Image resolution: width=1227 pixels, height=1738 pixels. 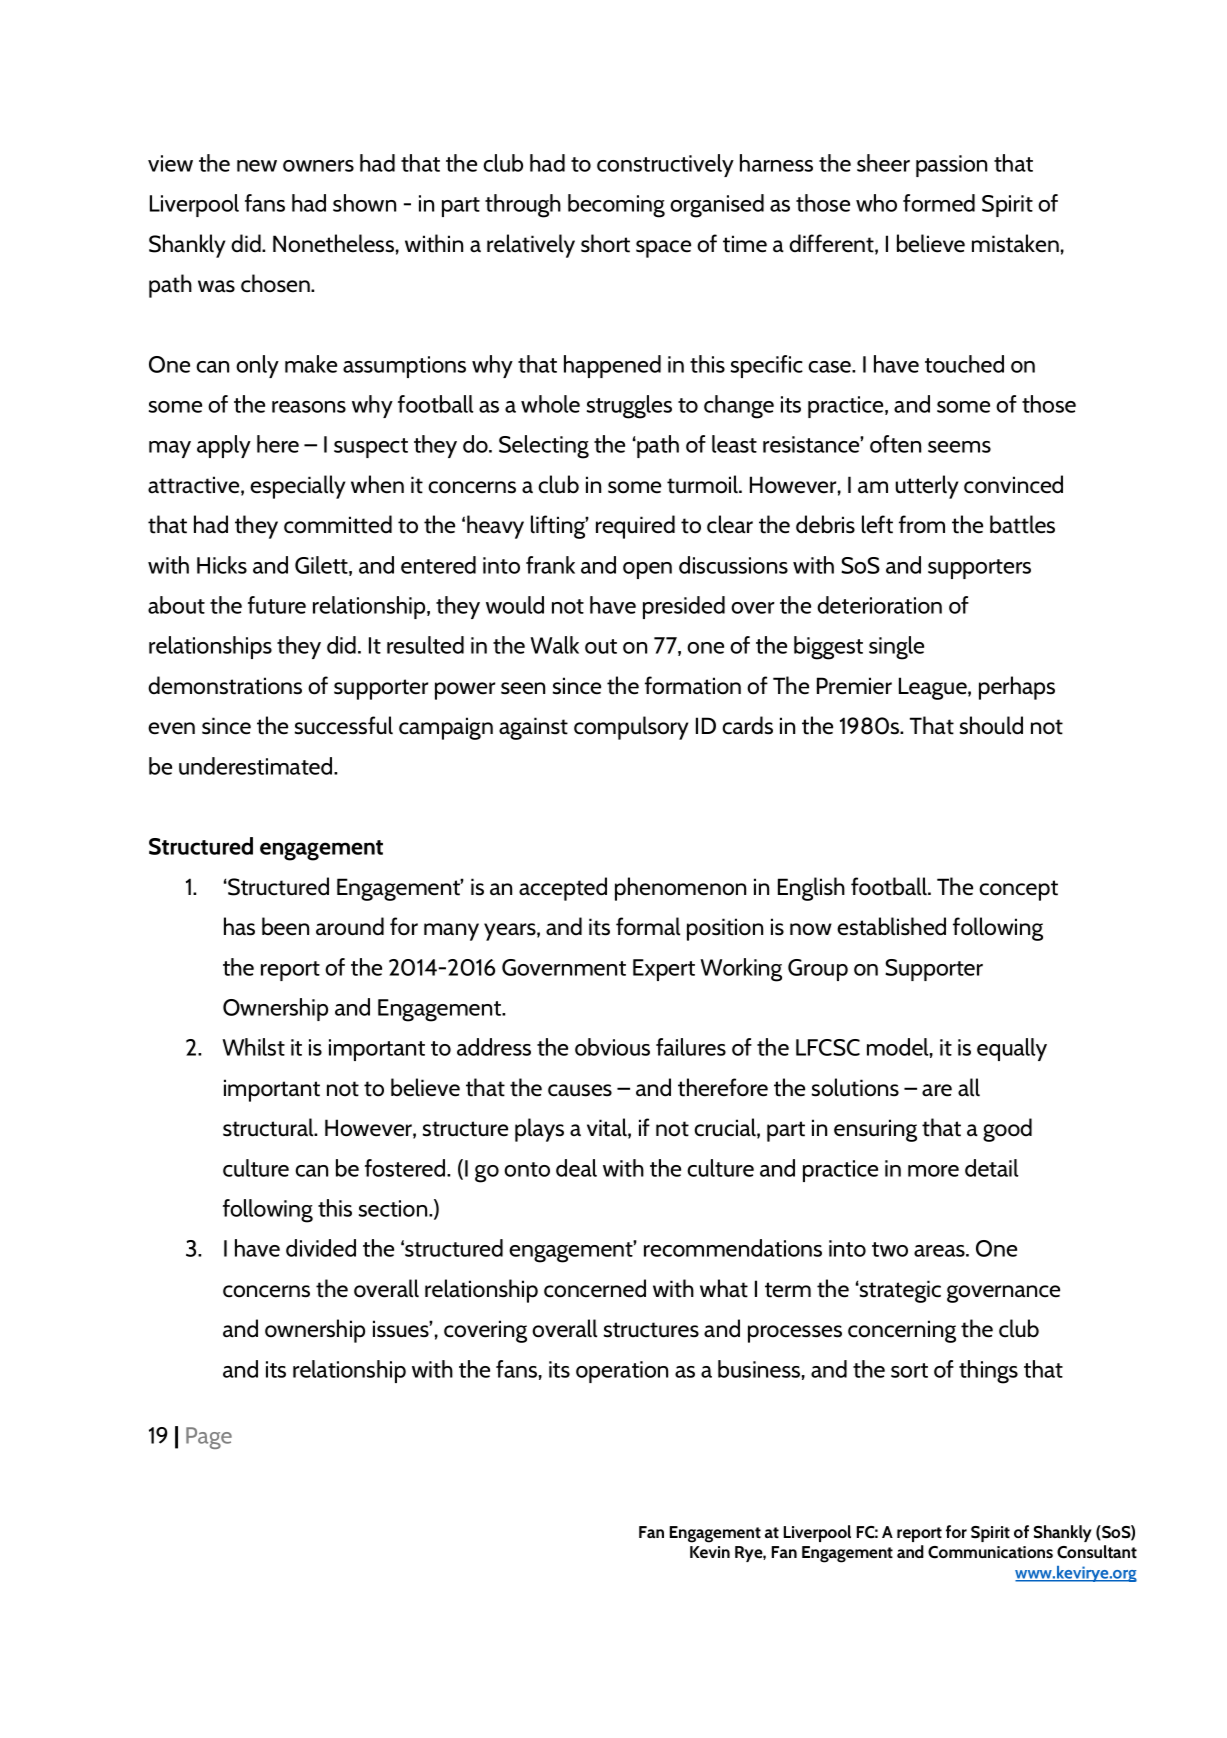 I want to click on deal, so click(x=576, y=1168).
